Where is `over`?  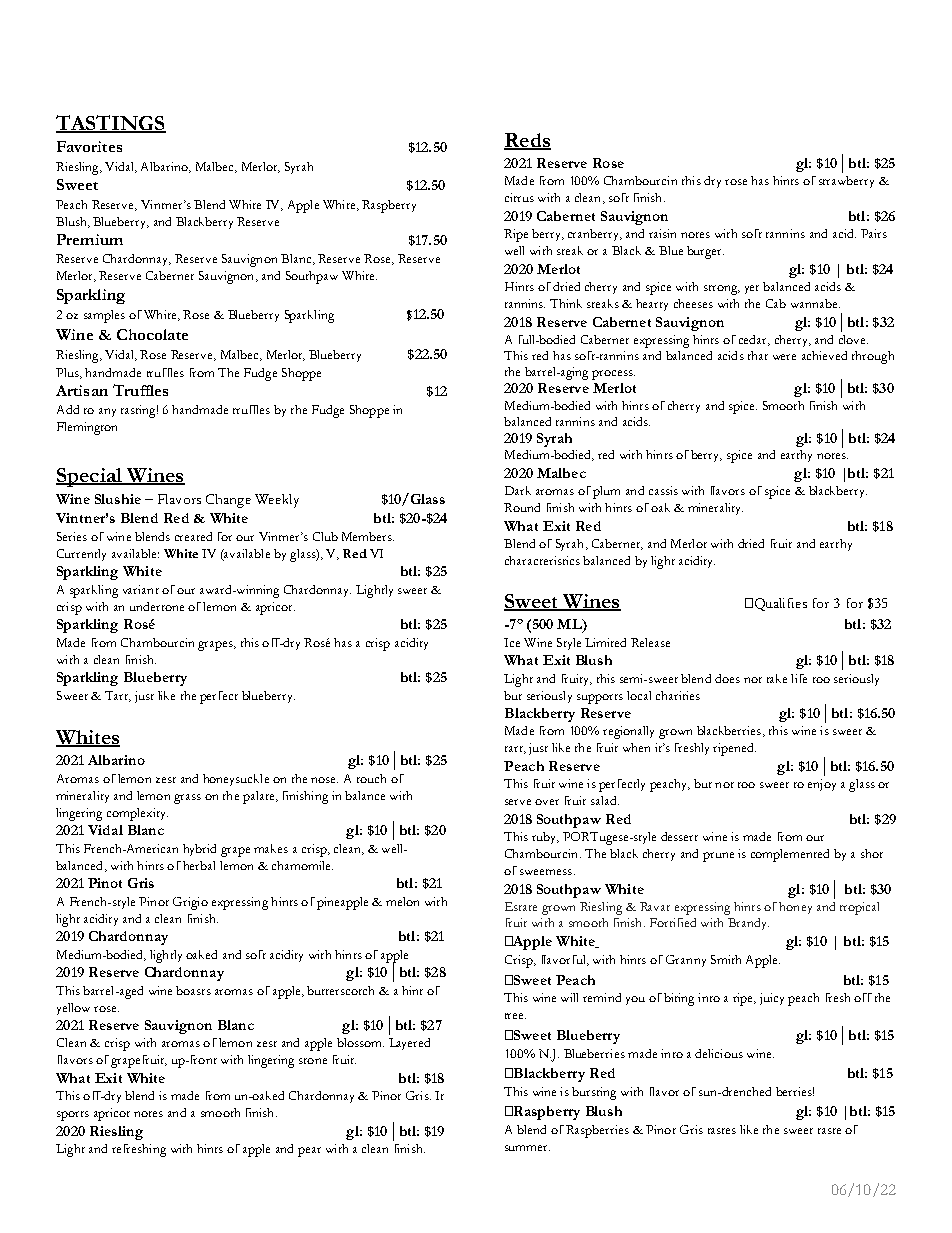
over is located at coordinates (547, 802).
